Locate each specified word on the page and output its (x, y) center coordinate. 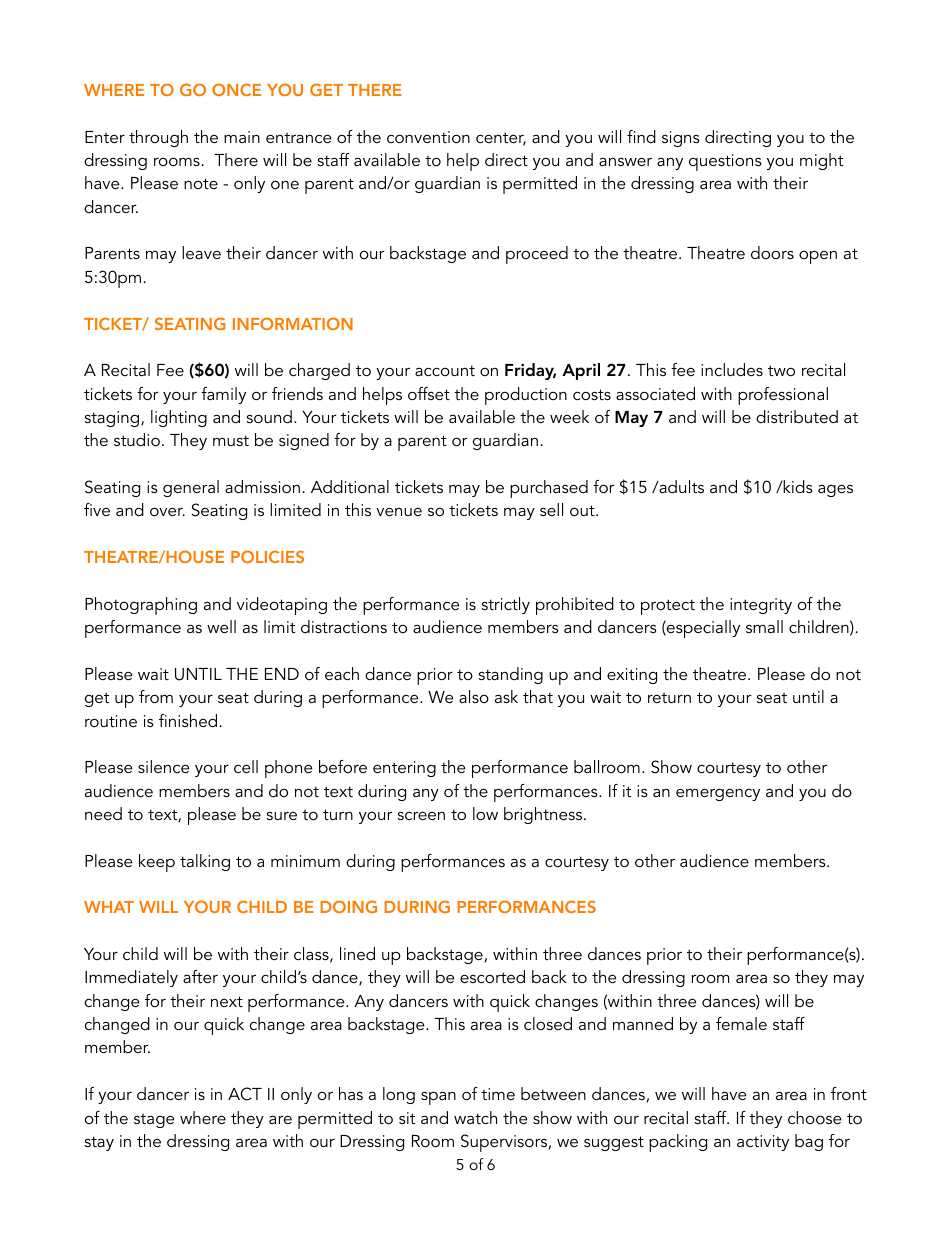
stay (99, 1143)
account (445, 370)
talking (205, 862)
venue (399, 511)
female (741, 1023)
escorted (492, 976)
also (474, 696)
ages (835, 490)
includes (732, 369)
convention (428, 137)
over (167, 511)
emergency (718, 794)
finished (188, 720)
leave (201, 252)
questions (725, 162)
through (158, 138)
